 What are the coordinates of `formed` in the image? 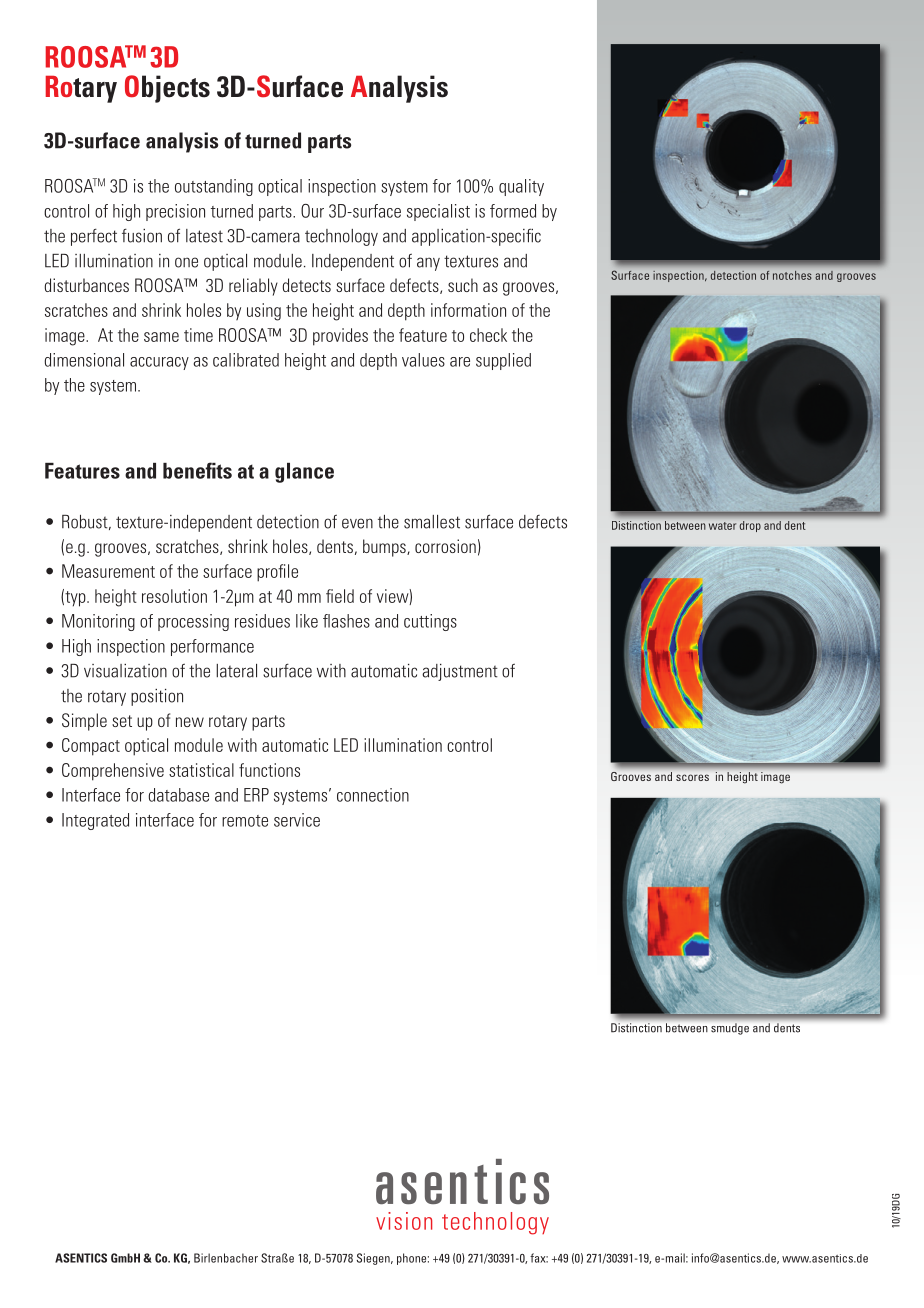 It's located at (513, 211).
